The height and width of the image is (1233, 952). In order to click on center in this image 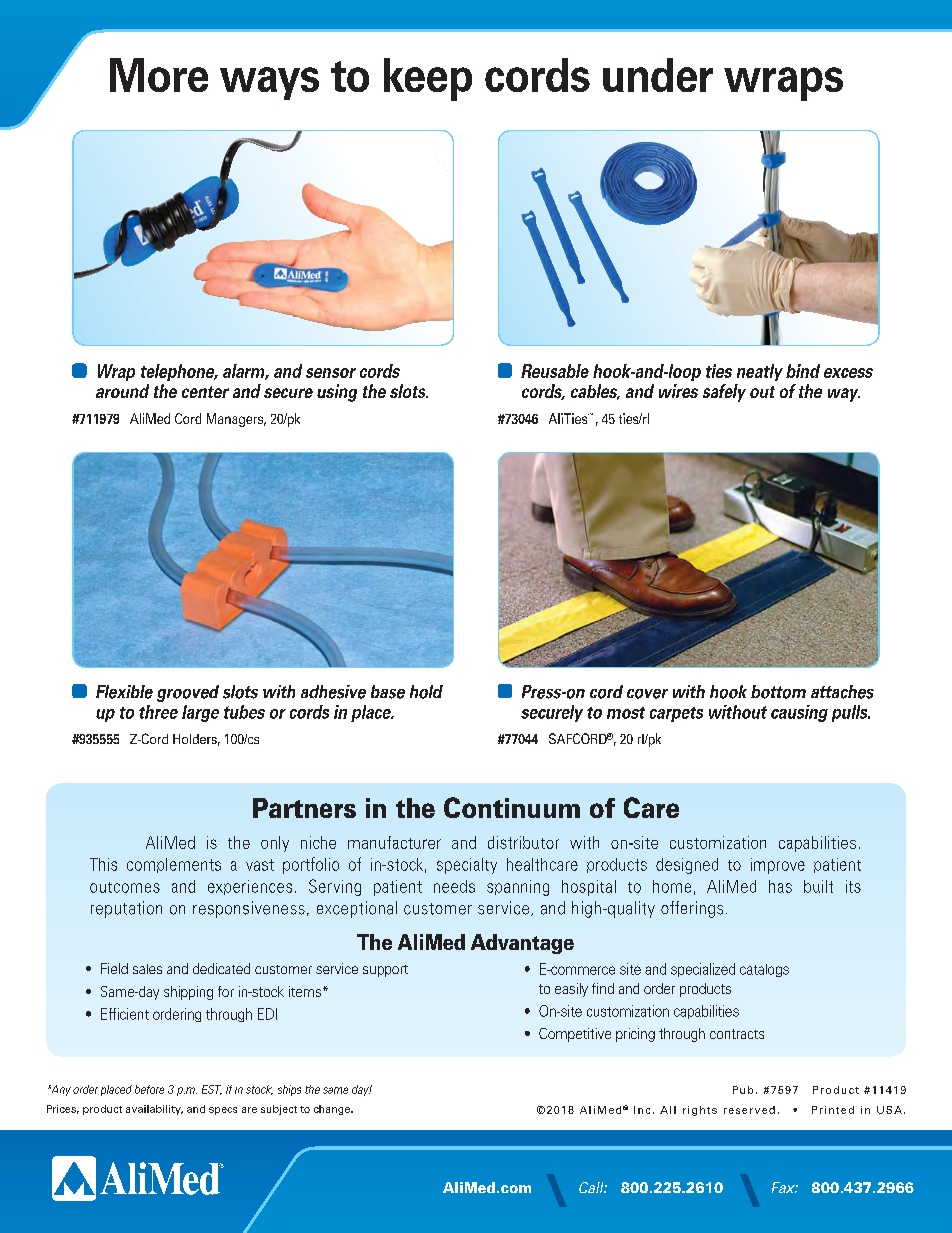, I will do `click(205, 392)`.
